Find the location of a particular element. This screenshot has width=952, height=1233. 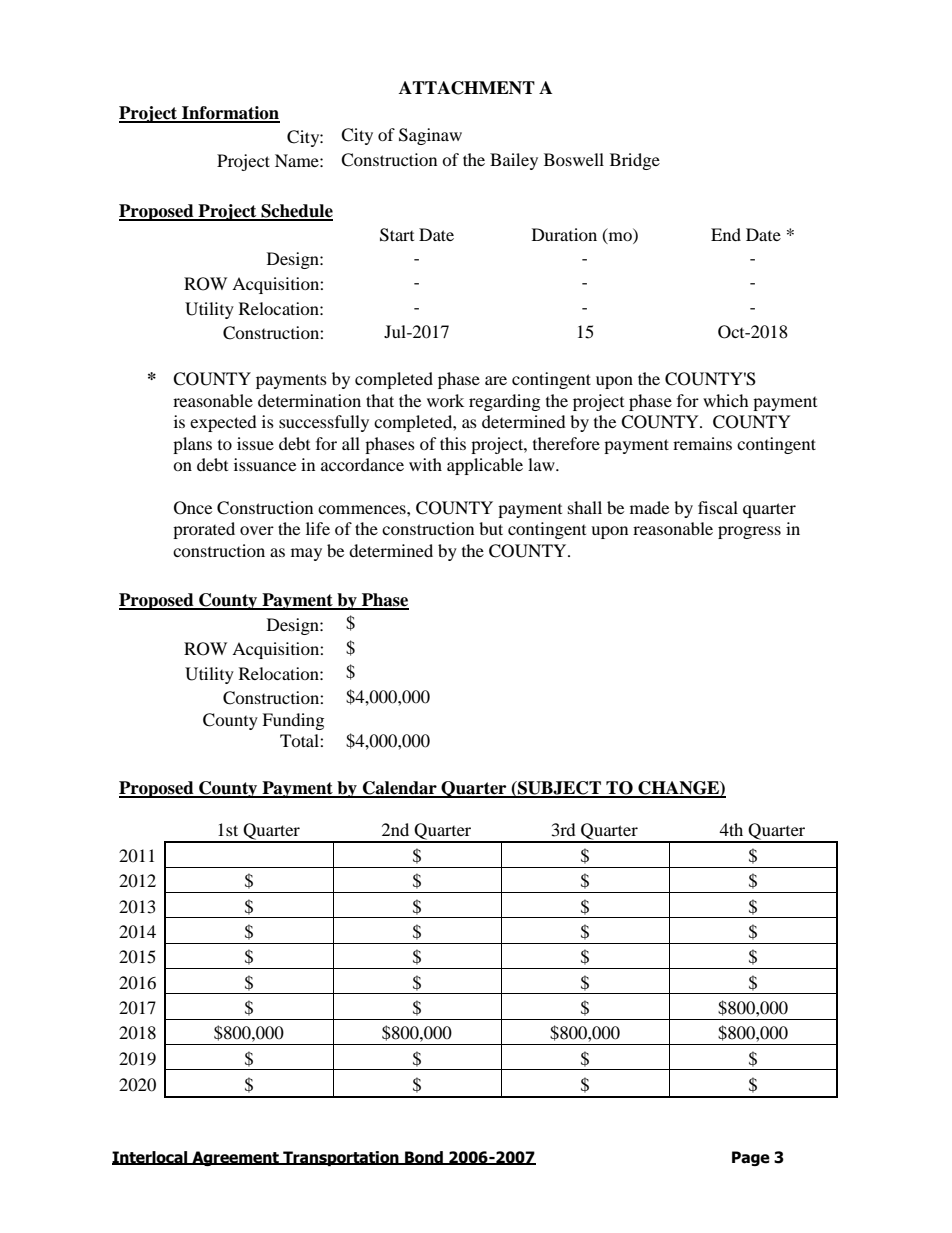

Funding is located at coordinates (293, 721).
